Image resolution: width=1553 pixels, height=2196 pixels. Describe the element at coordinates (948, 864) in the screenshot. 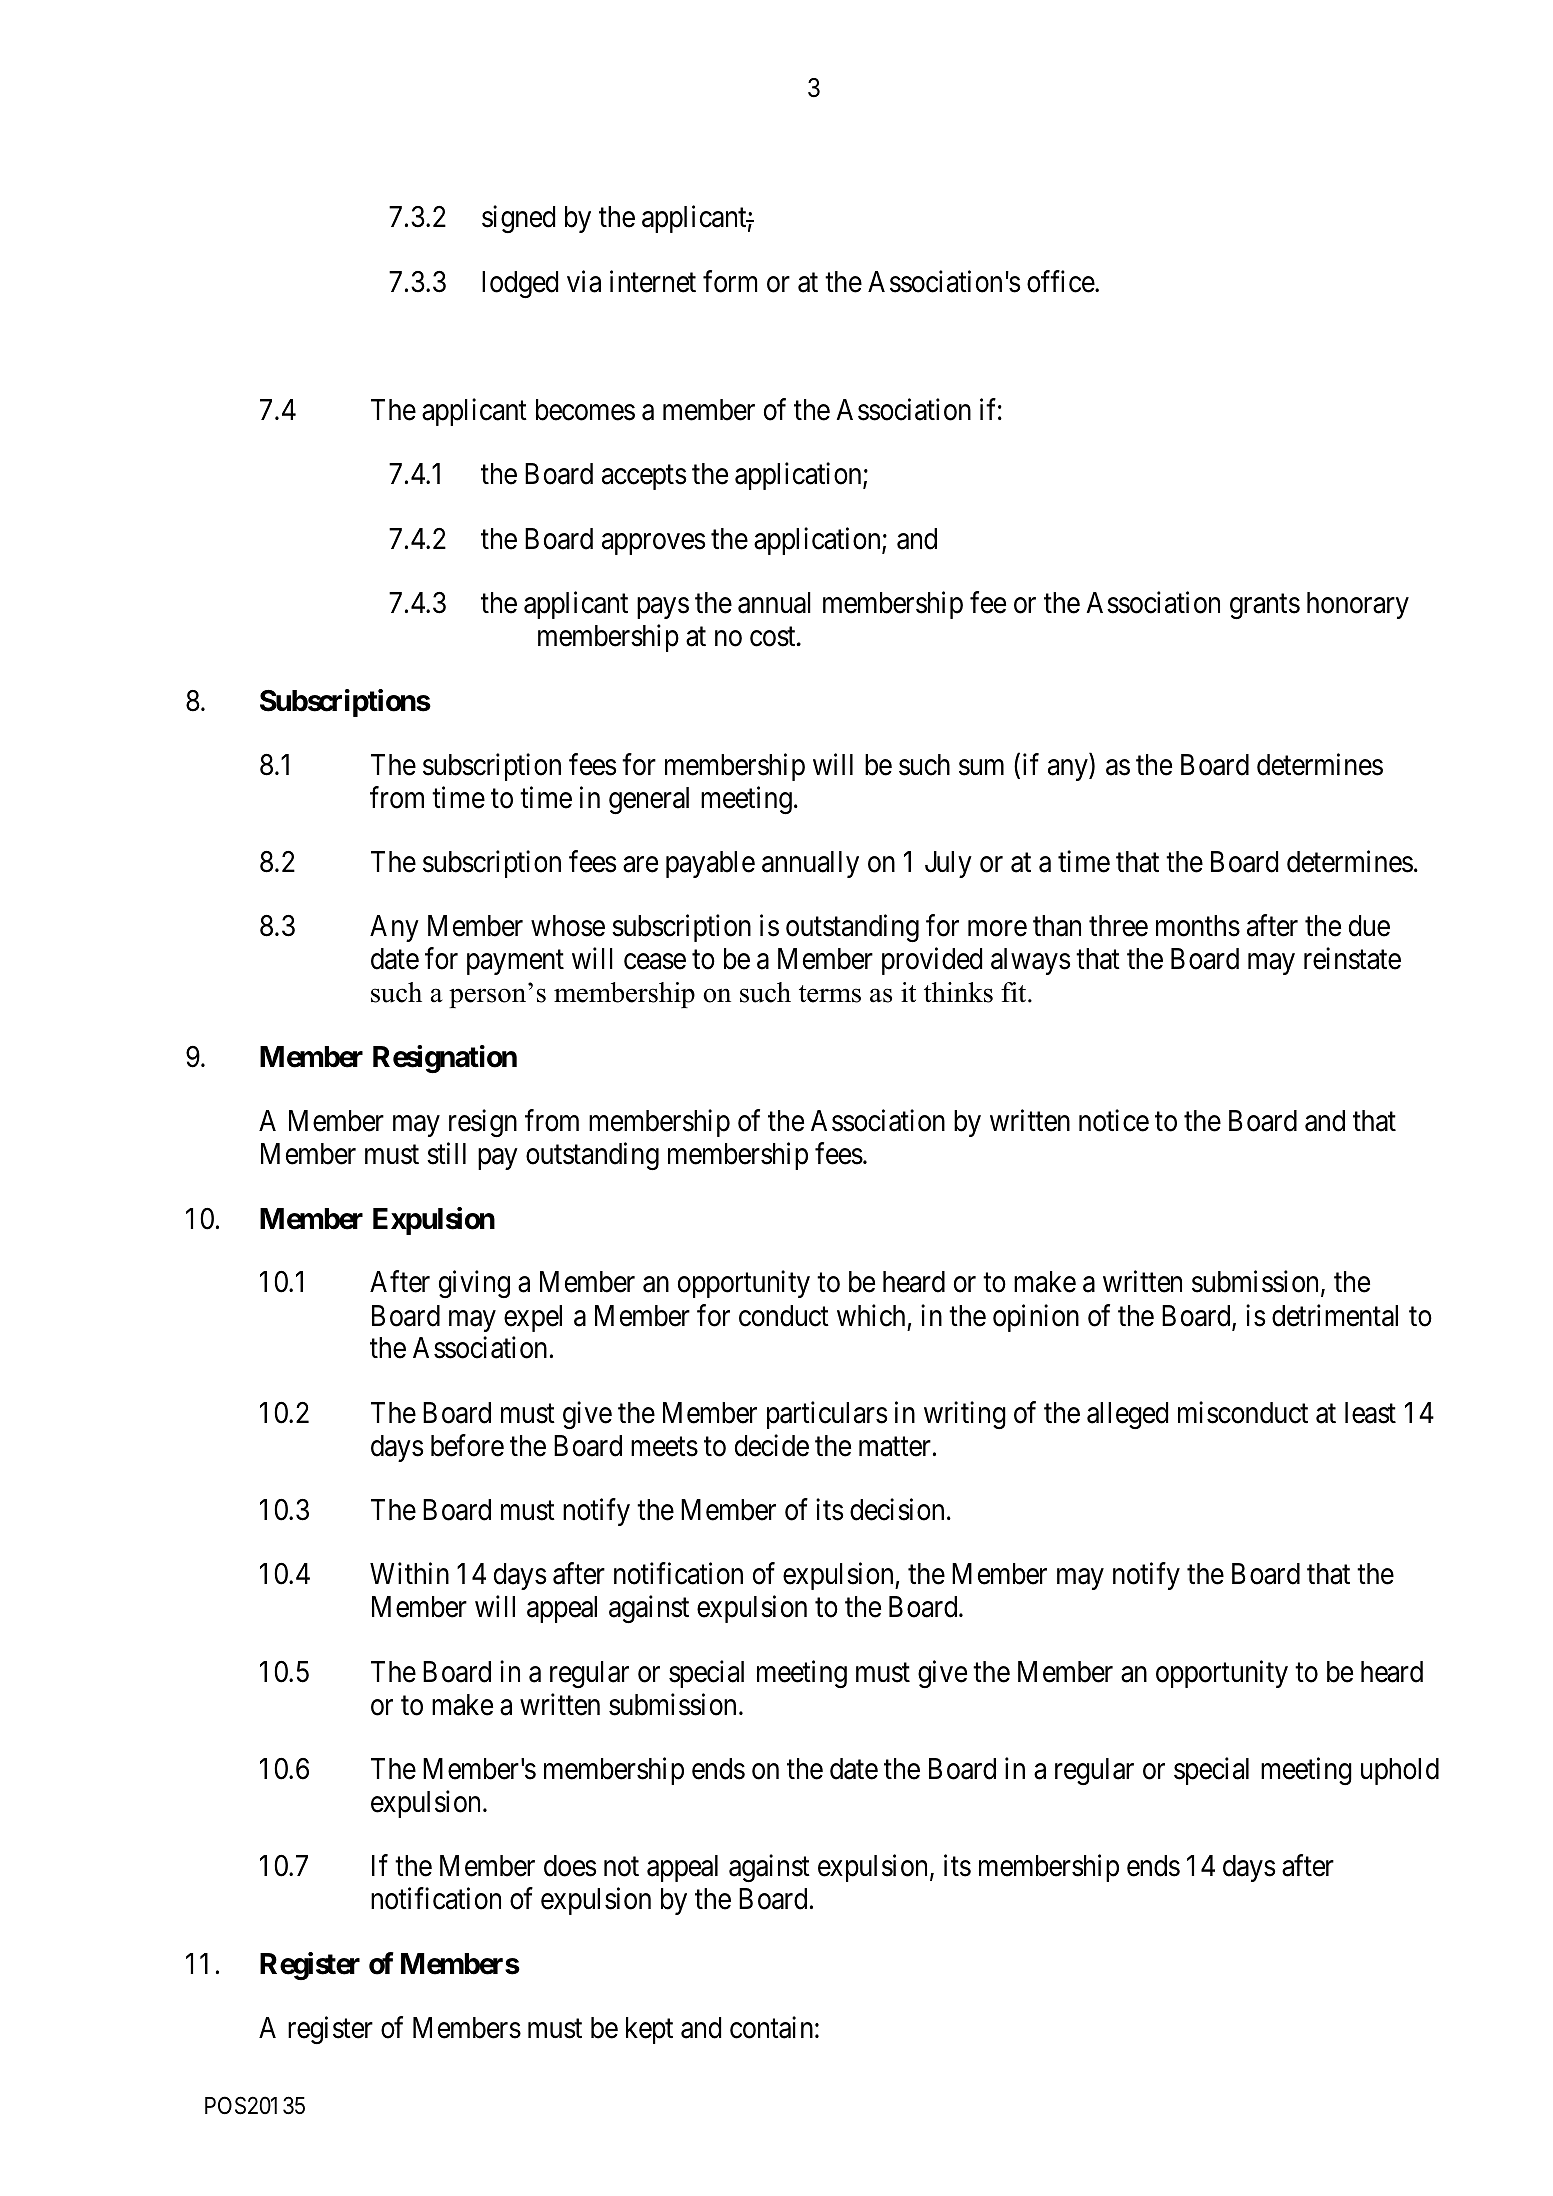

I see `July` at that location.
